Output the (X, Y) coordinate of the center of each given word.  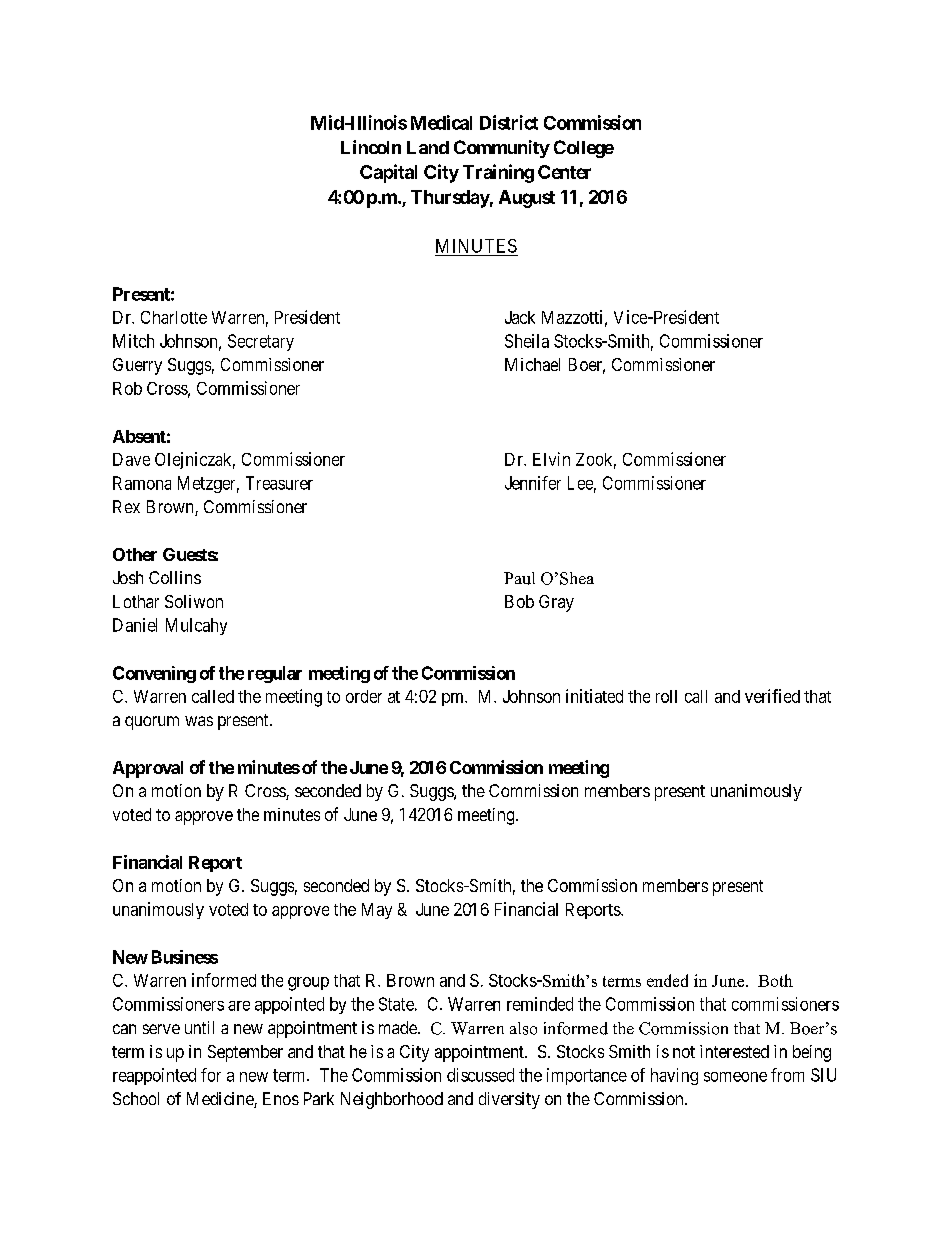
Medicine (221, 1100)
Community (502, 149)
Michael (532, 364)
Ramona (142, 483)
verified (772, 696)
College (584, 149)
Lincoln (371, 147)
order (364, 696)
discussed (480, 1075)
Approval (148, 769)
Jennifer (533, 483)
